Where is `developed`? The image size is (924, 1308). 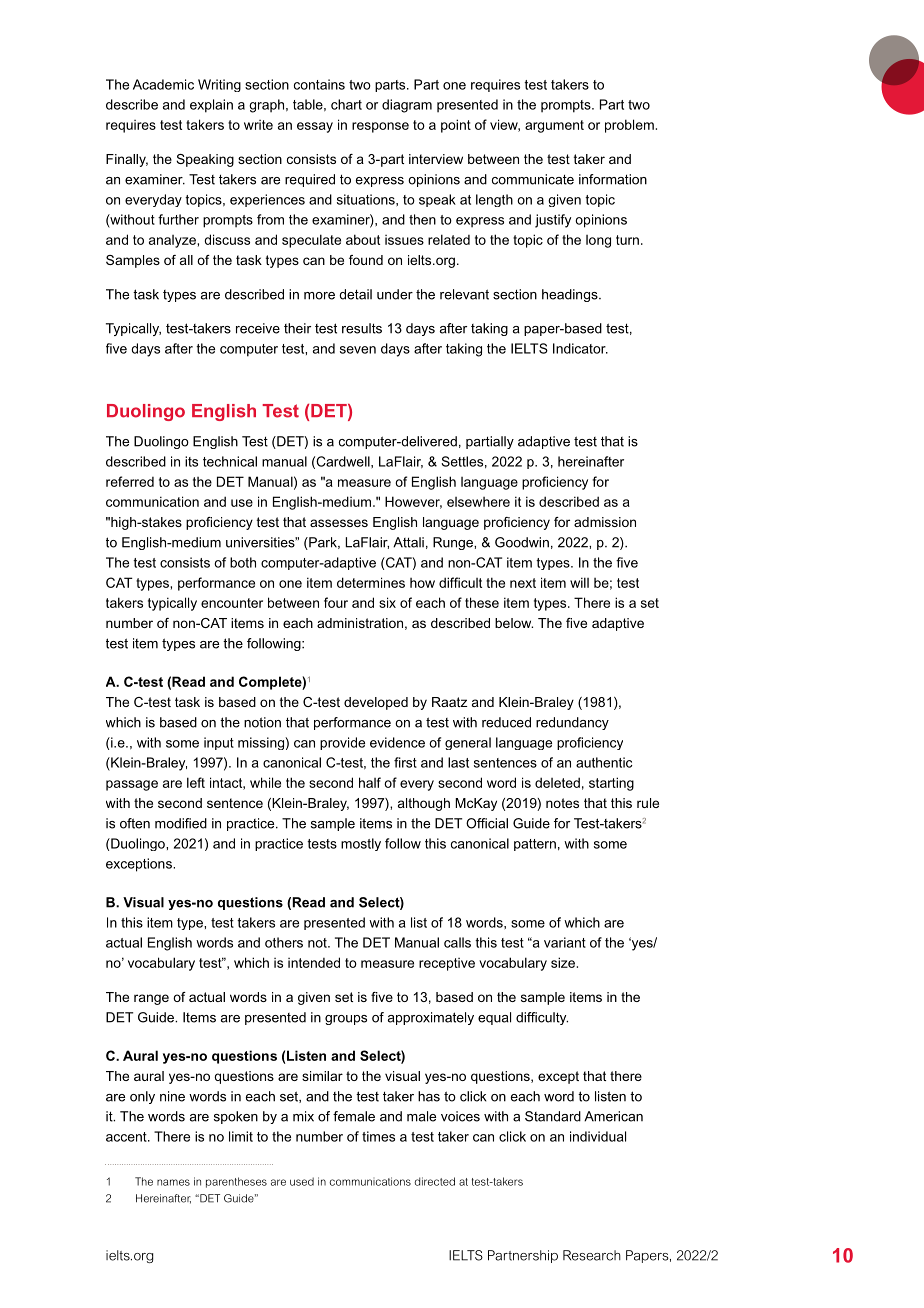 developed is located at coordinates (376, 703).
